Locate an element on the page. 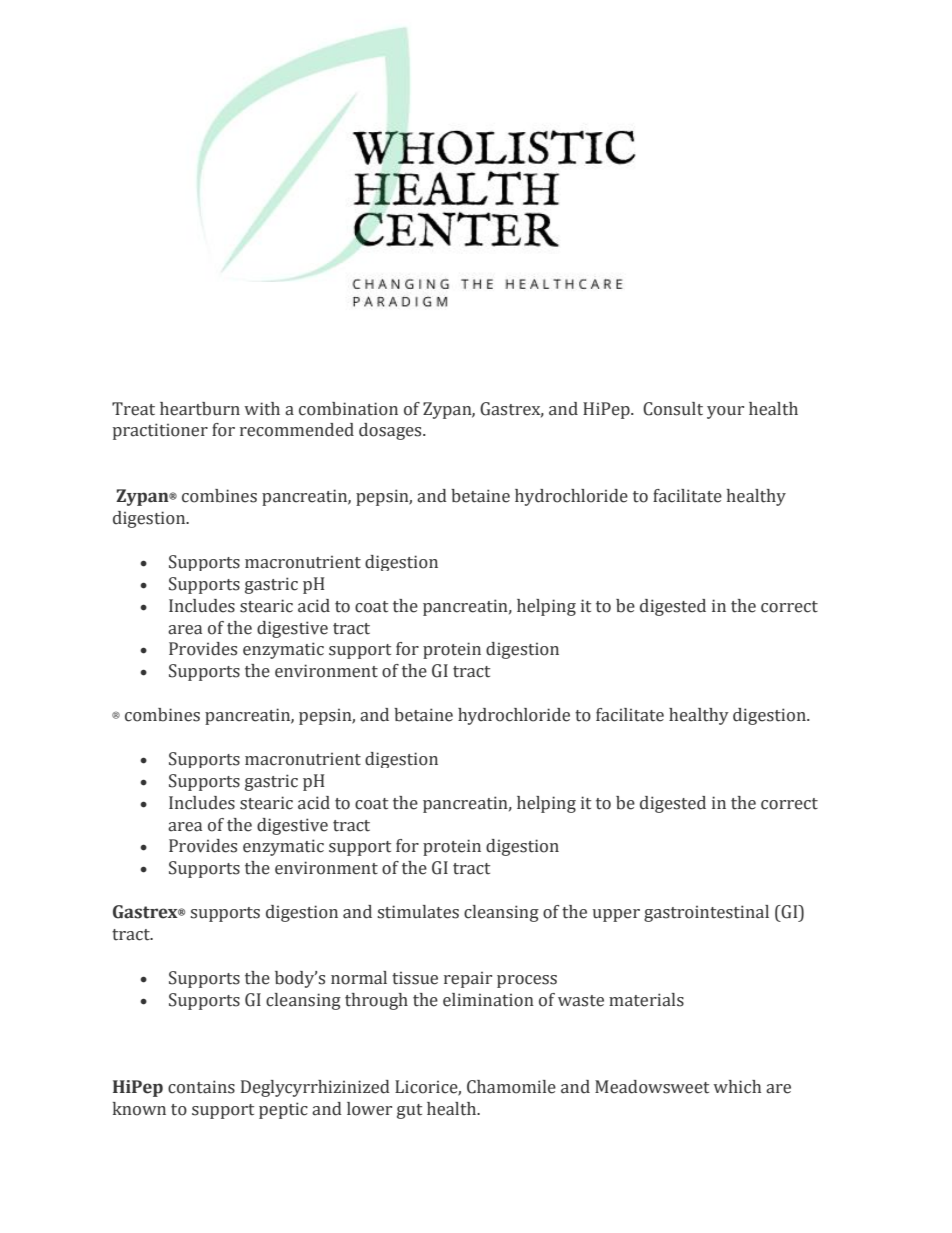 The width and height of the image is (952, 1233). stimulates is located at coordinates (418, 912).
